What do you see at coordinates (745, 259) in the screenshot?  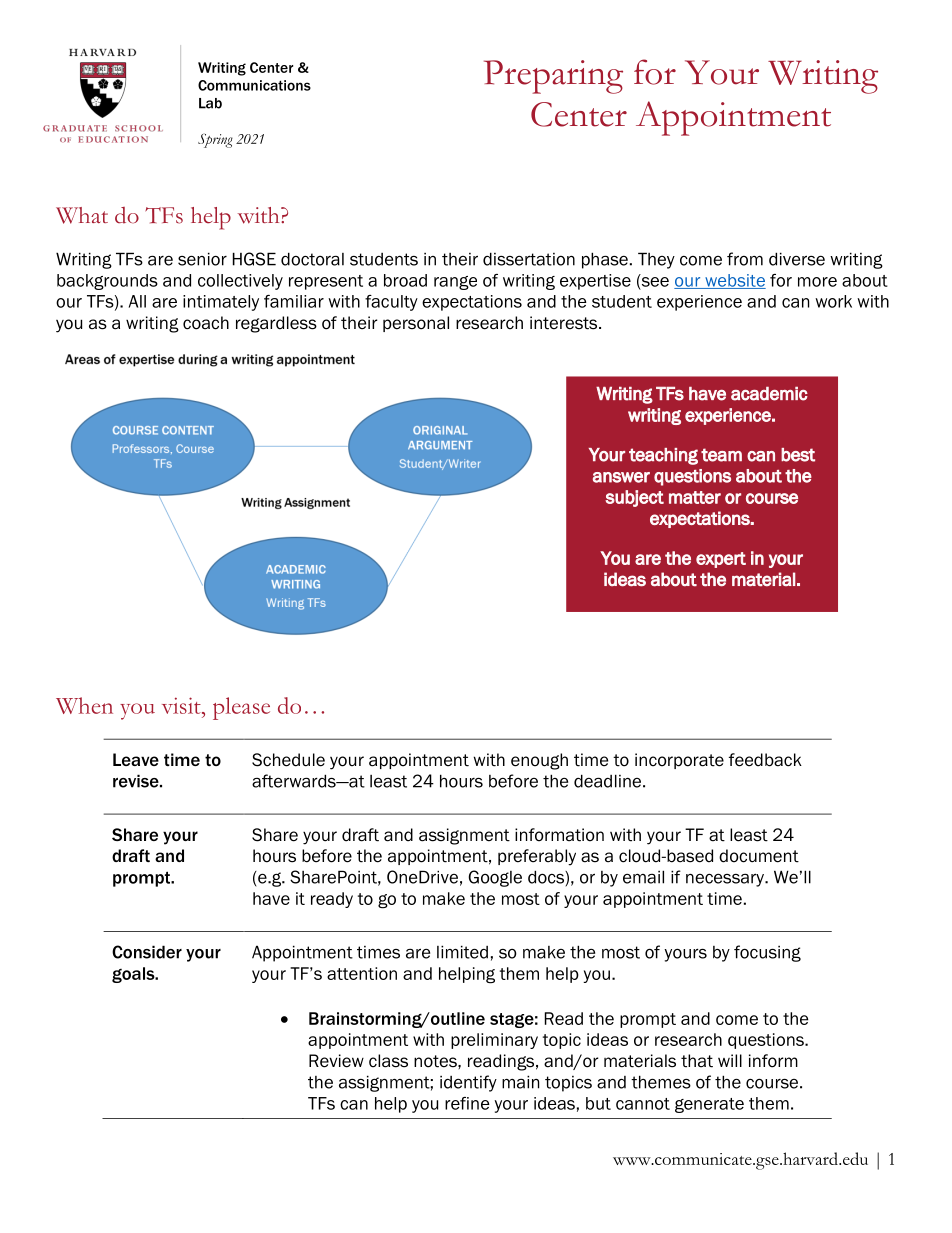 I see `from` at bounding box center [745, 259].
